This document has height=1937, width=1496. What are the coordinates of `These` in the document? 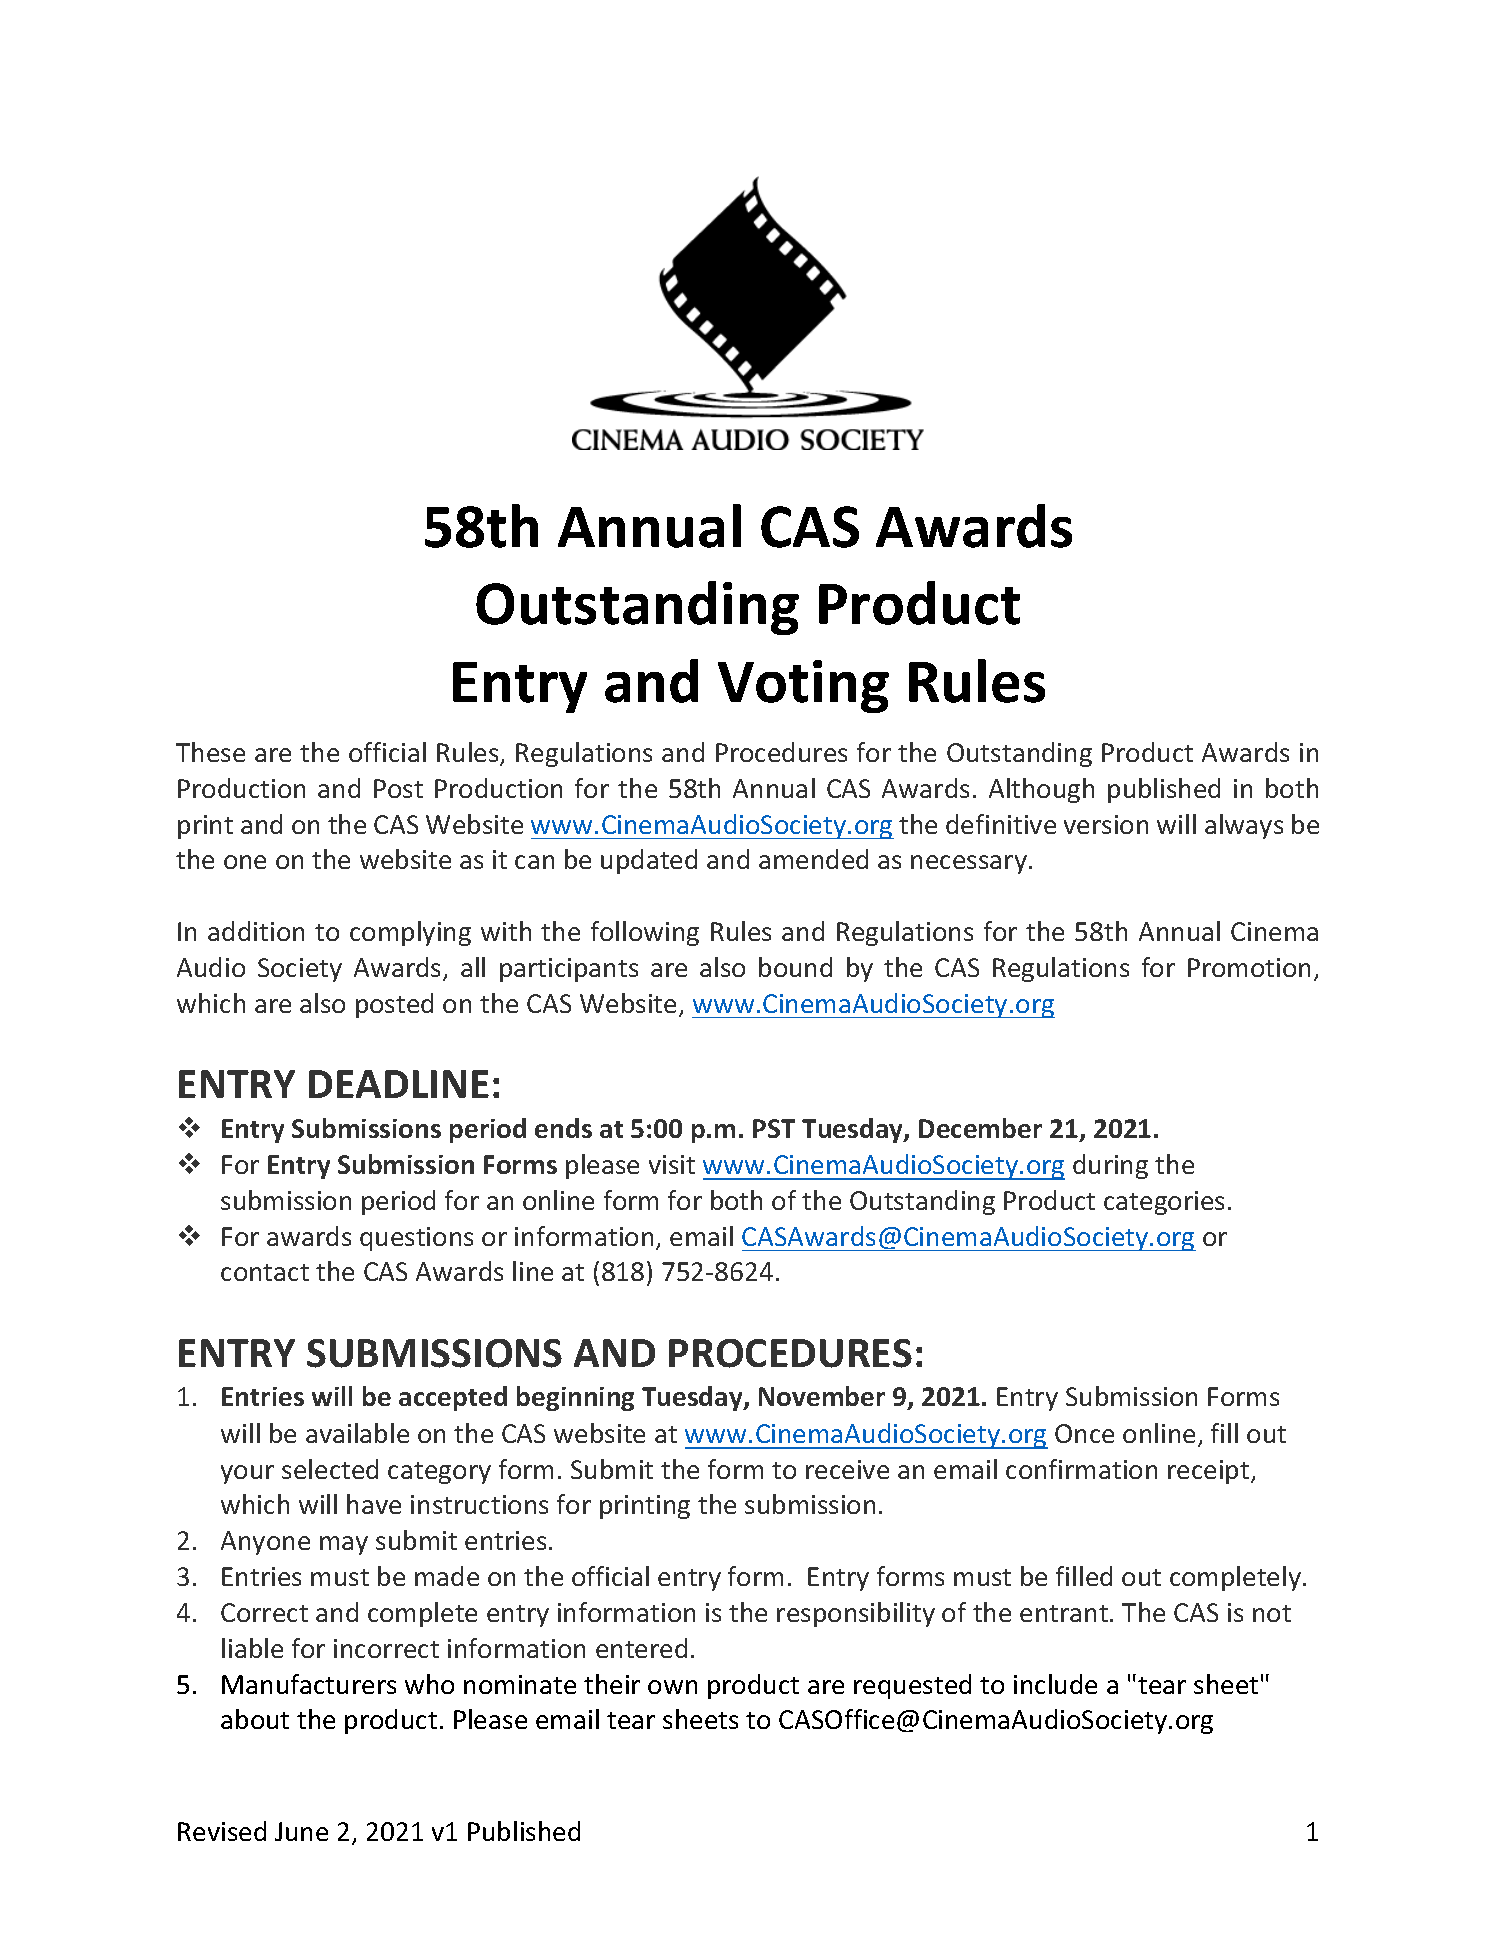 It's located at (210, 752).
